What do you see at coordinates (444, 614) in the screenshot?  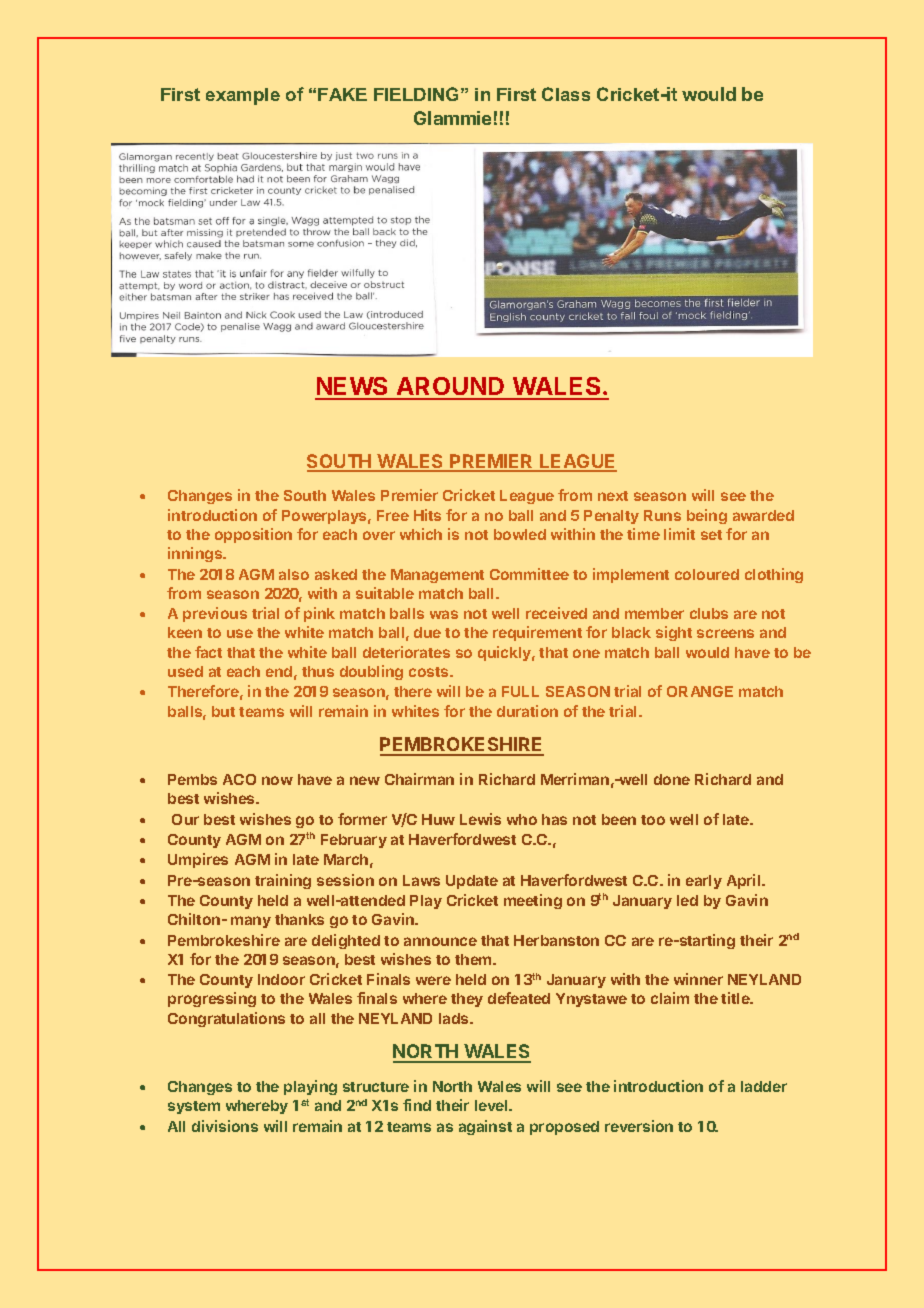 I see `was` at bounding box center [444, 614].
